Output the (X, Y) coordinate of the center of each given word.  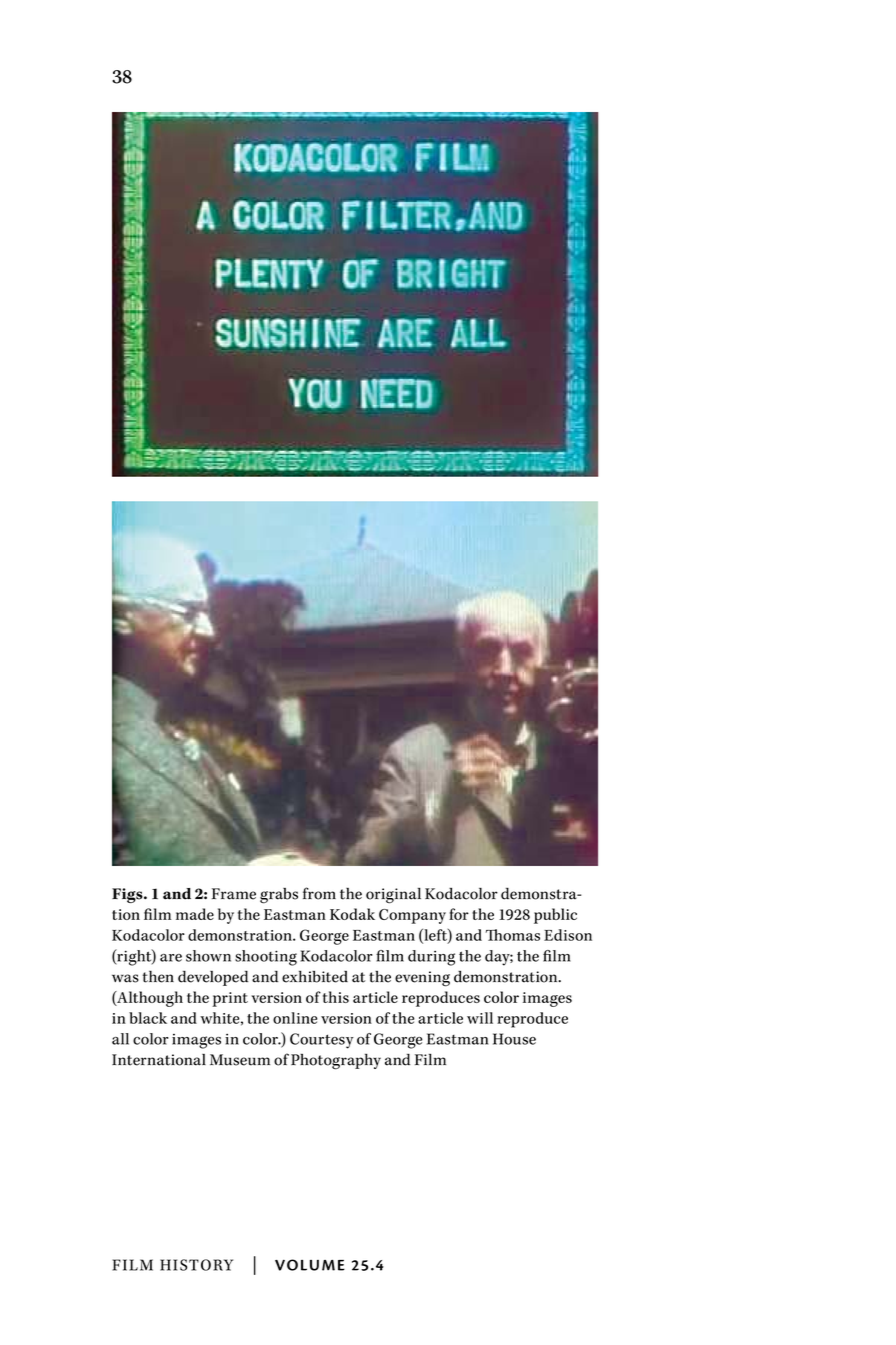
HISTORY (196, 1265)
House (514, 1039)
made (195, 914)
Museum (240, 1060)
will (480, 1018)
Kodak (352, 914)
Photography (336, 1061)
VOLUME (310, 1265)
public (555, 916)
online (295, 1018)
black (148, 1018)
